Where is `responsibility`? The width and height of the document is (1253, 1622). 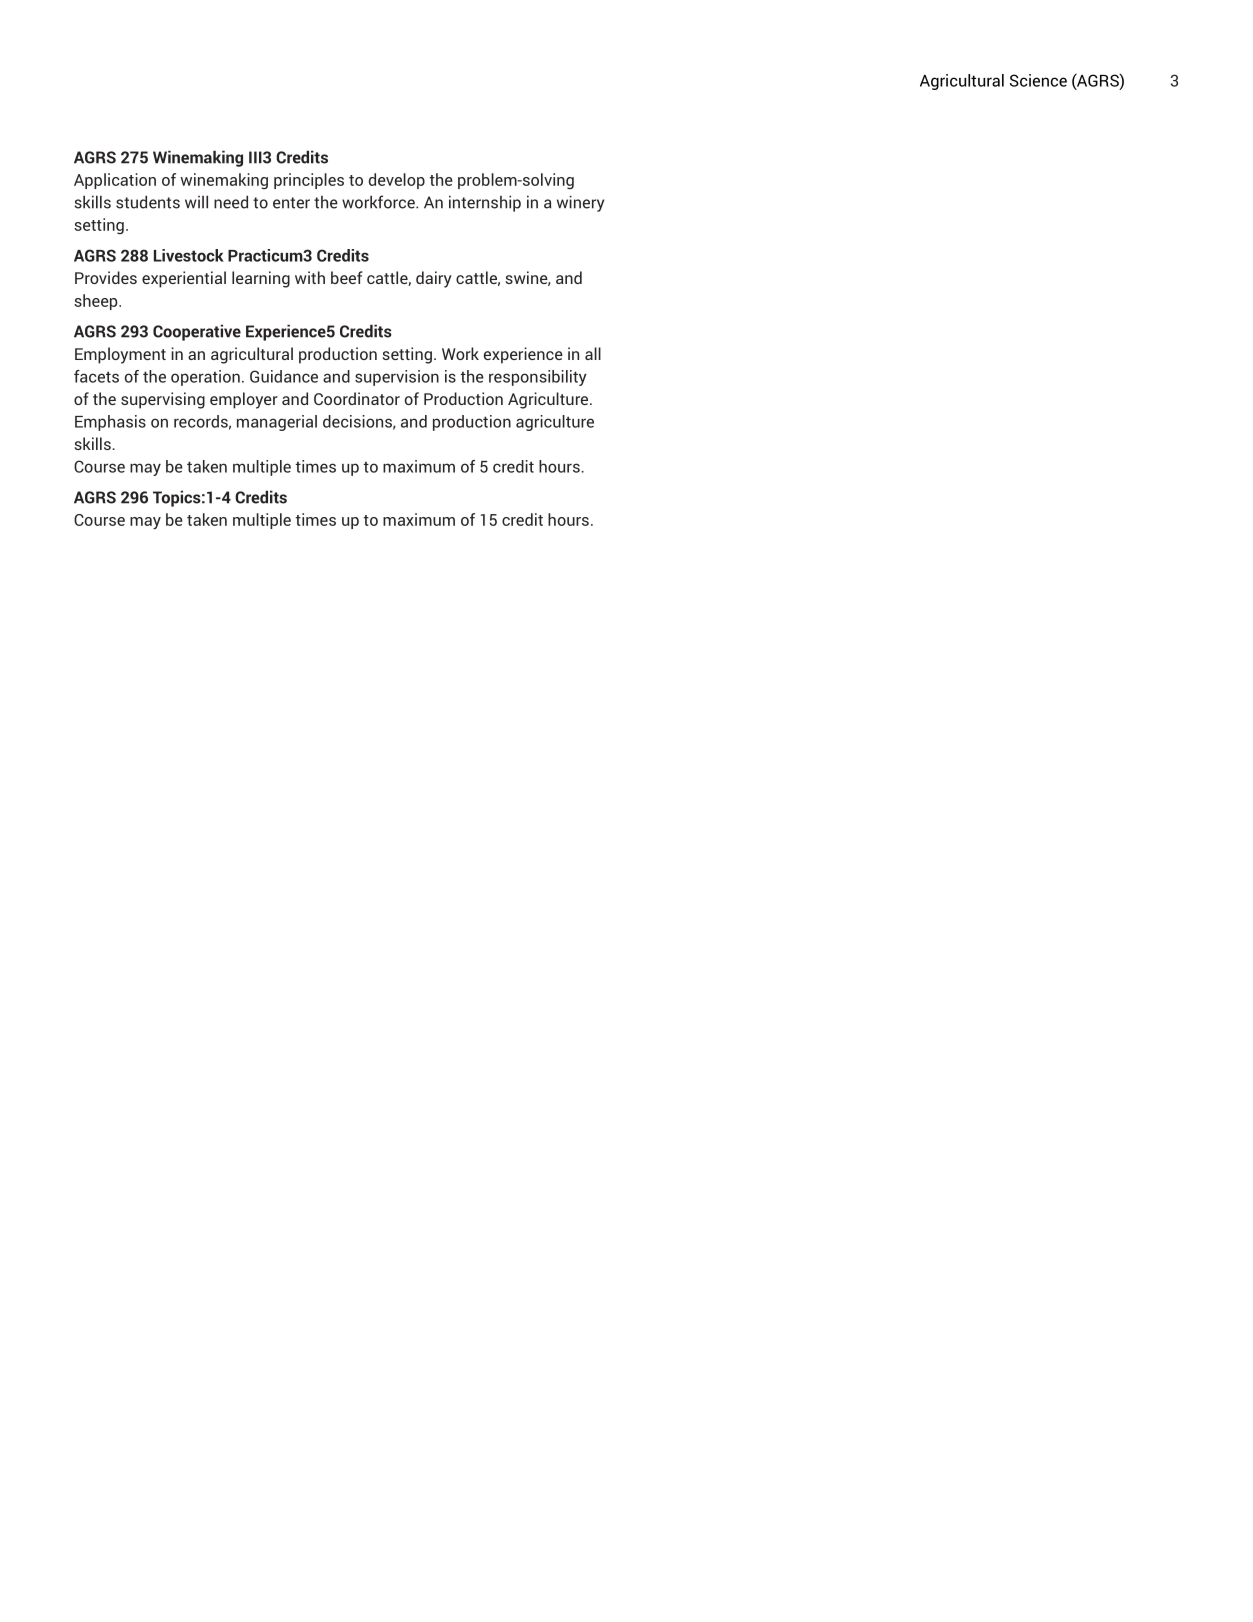 responsibility is located at coordinates (538, 378).
